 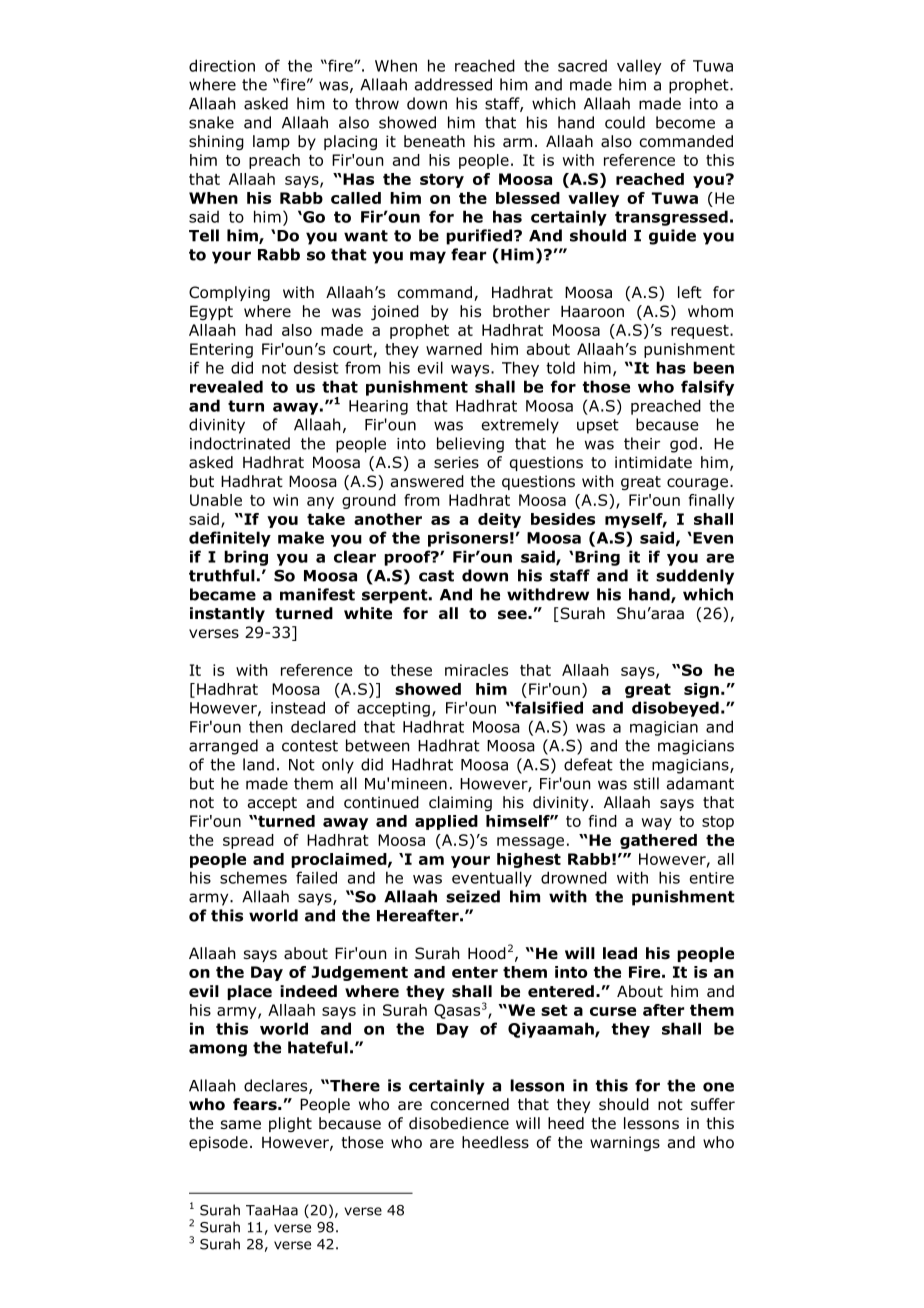 What do you see at coordinates (290, 1124) in the page?
I see `plight` at bounding box center [290, 1124].
